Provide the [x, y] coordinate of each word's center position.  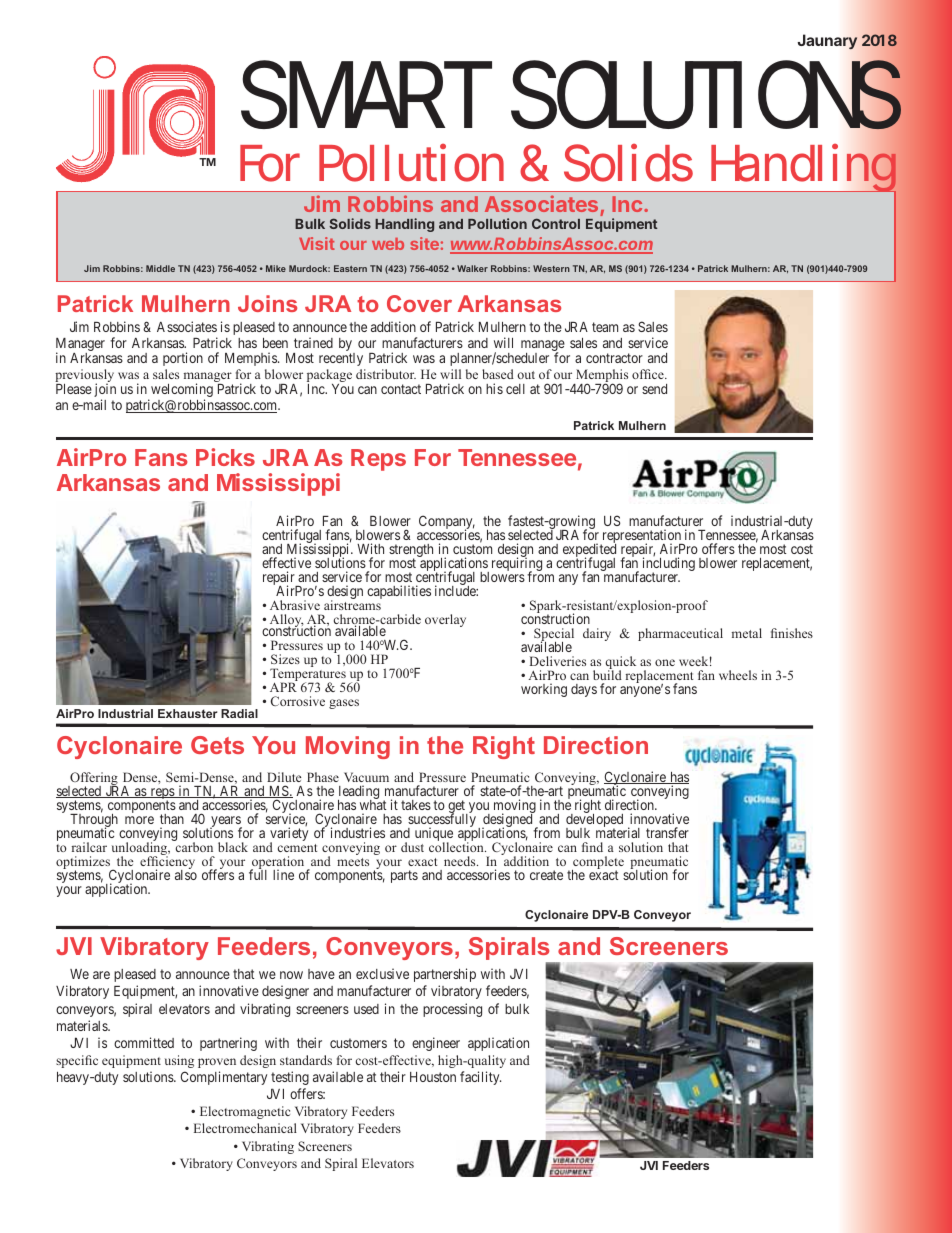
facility [480, 1078]
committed [144, 1042]
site [424, 243]
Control [556, 223]
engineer [436, 1044]
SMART [364, 94]
